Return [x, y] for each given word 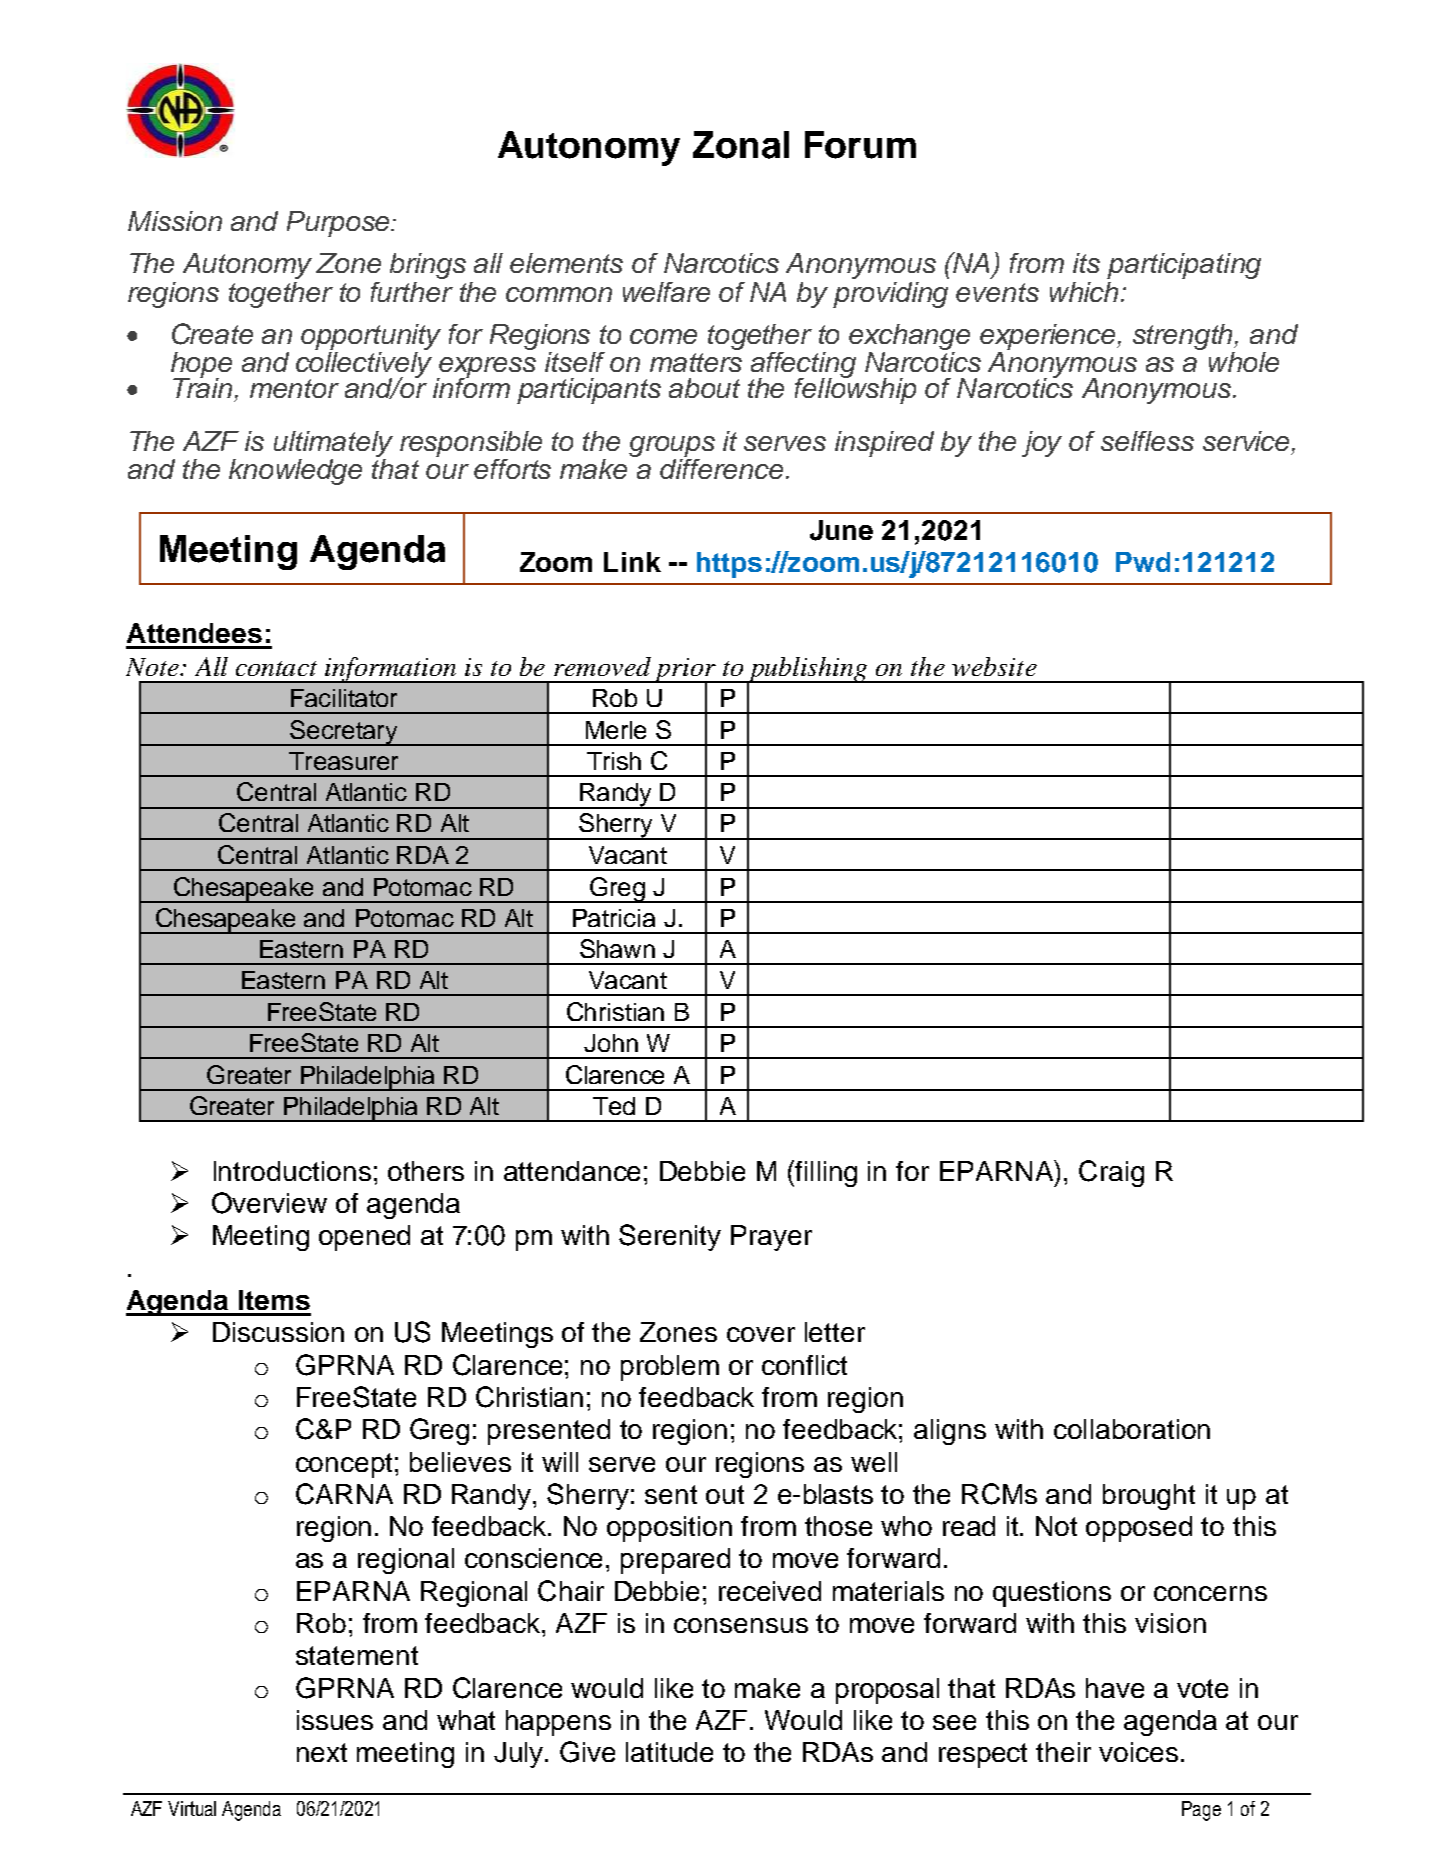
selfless [1147, 441]
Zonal [741, 145]
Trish [614, 761]
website [994, 666]
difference [721, 469]
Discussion [278, 1332]
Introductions [292, 1171]
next [322, 1752]
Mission [175, 221]
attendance [572, 1171]
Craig [1111, 1173]
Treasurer [343, 761]
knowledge [295, 472]
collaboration [1132, 1429]
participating [1184, 266]
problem [670, 1368]
